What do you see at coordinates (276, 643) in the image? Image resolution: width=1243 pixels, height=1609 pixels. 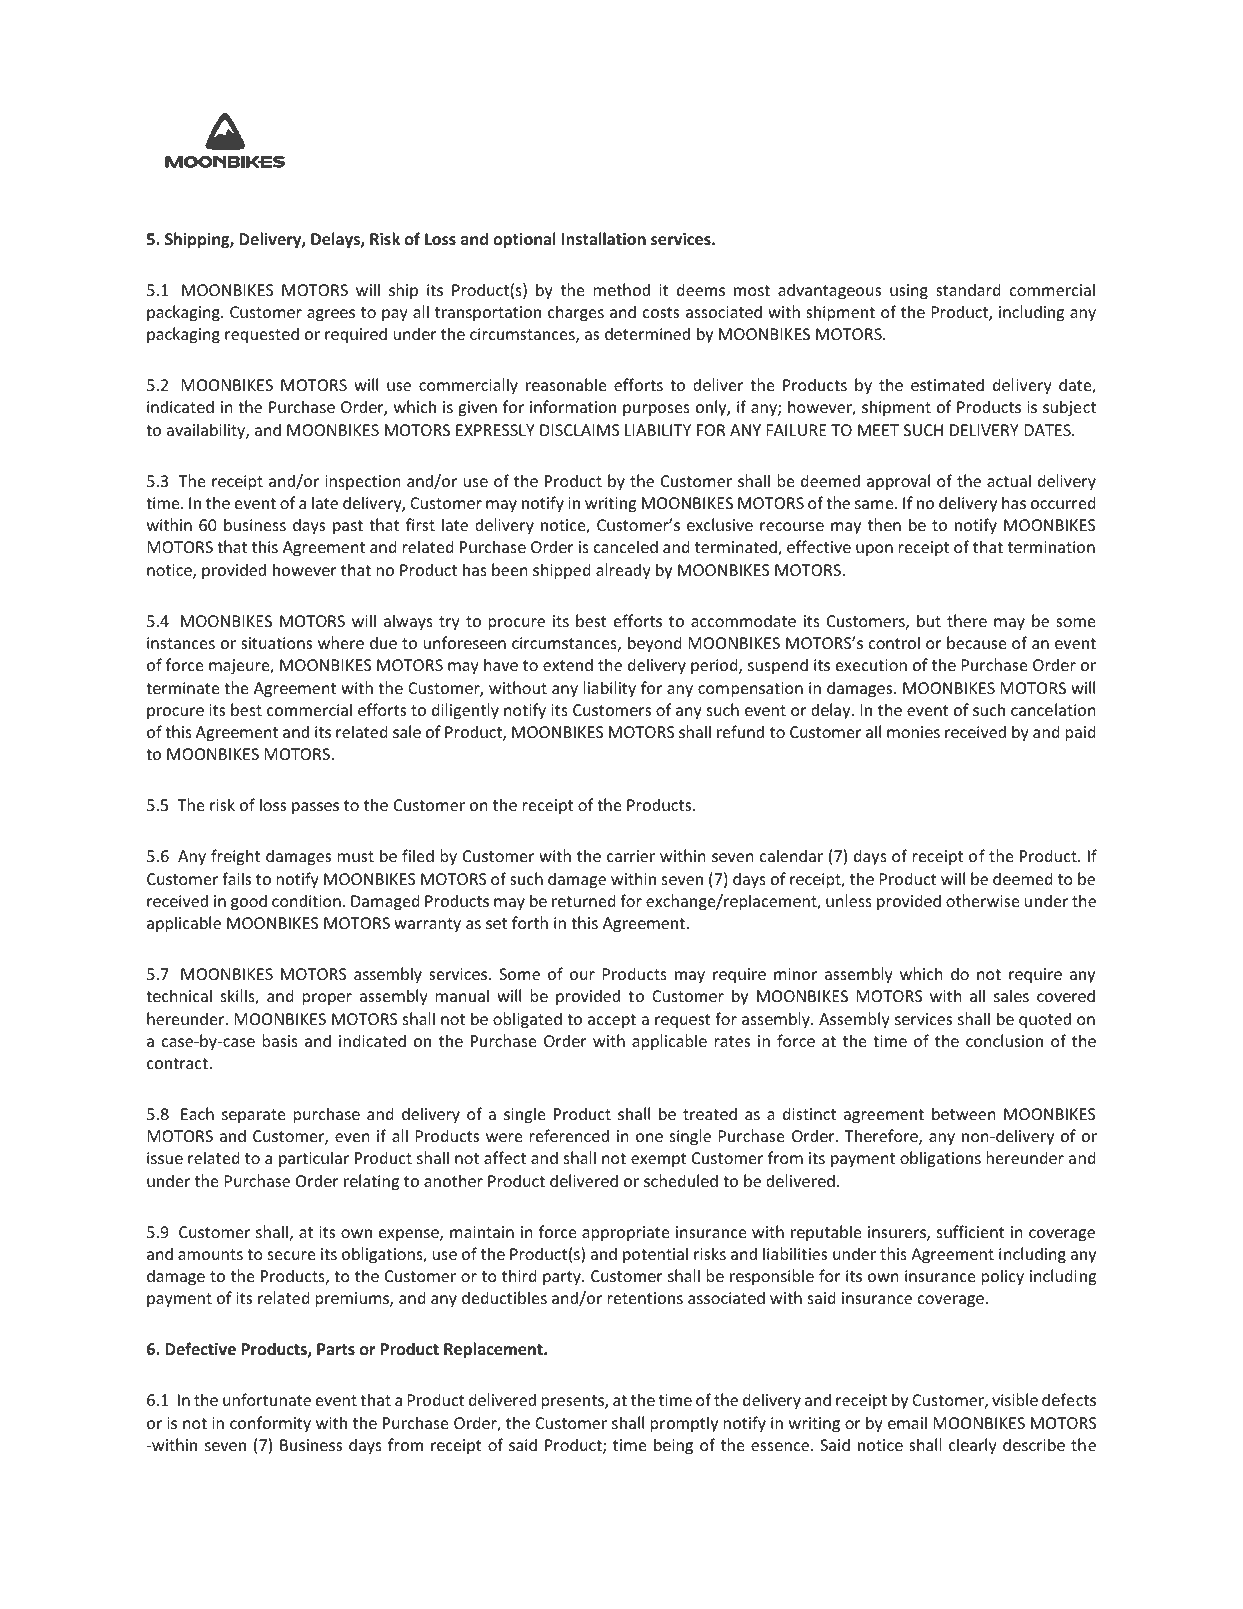 I see `situations` at bounding box center [276, 643].
